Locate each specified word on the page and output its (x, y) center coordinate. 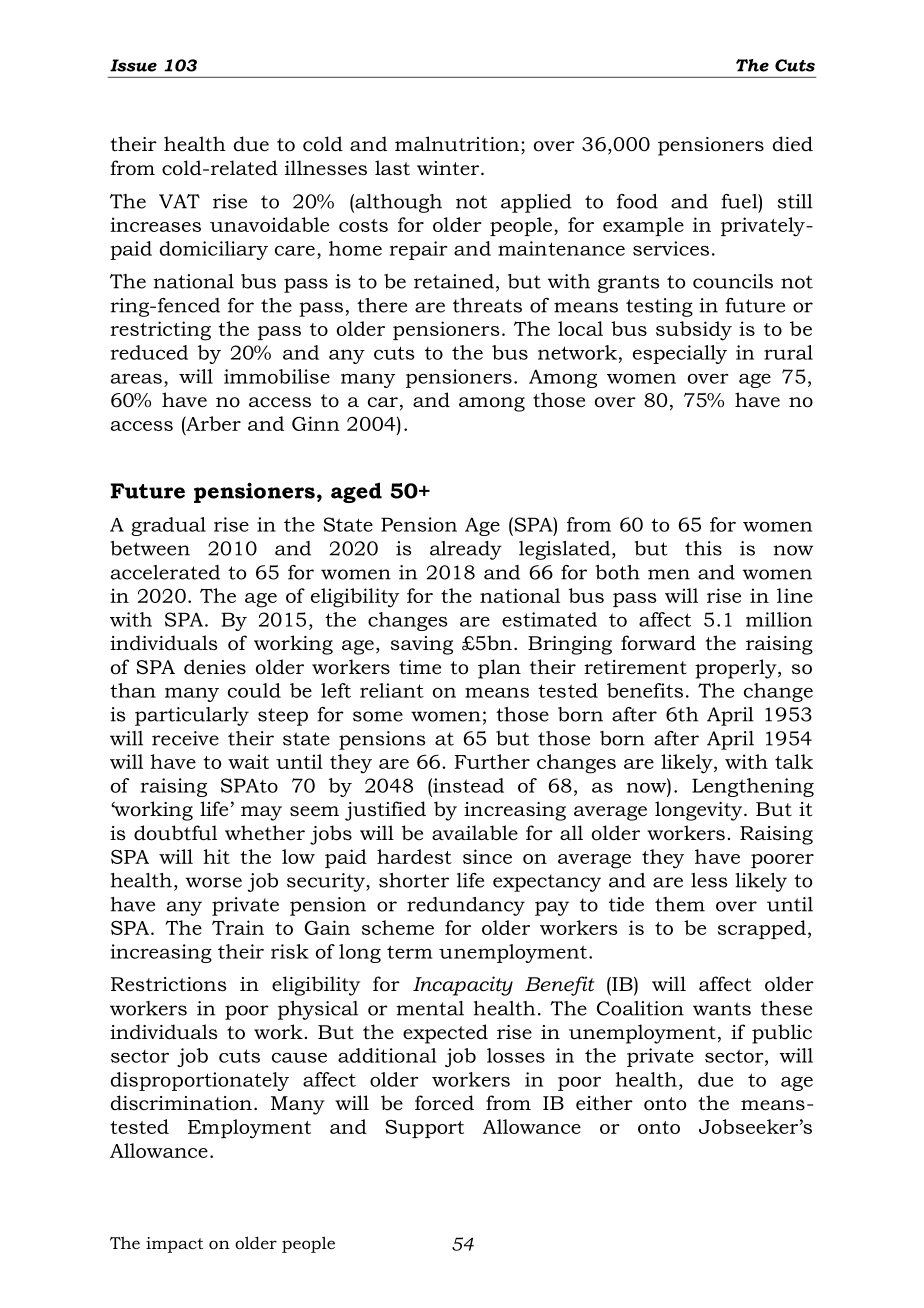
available (475, 833)
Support (424, 1129)
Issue (133, 65)
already (466, 550)
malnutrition (458, 145)
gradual (168, 526)
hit (216, 856)
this (703, 548)
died (793, 144)
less (709, 880)
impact (174, 1245)
